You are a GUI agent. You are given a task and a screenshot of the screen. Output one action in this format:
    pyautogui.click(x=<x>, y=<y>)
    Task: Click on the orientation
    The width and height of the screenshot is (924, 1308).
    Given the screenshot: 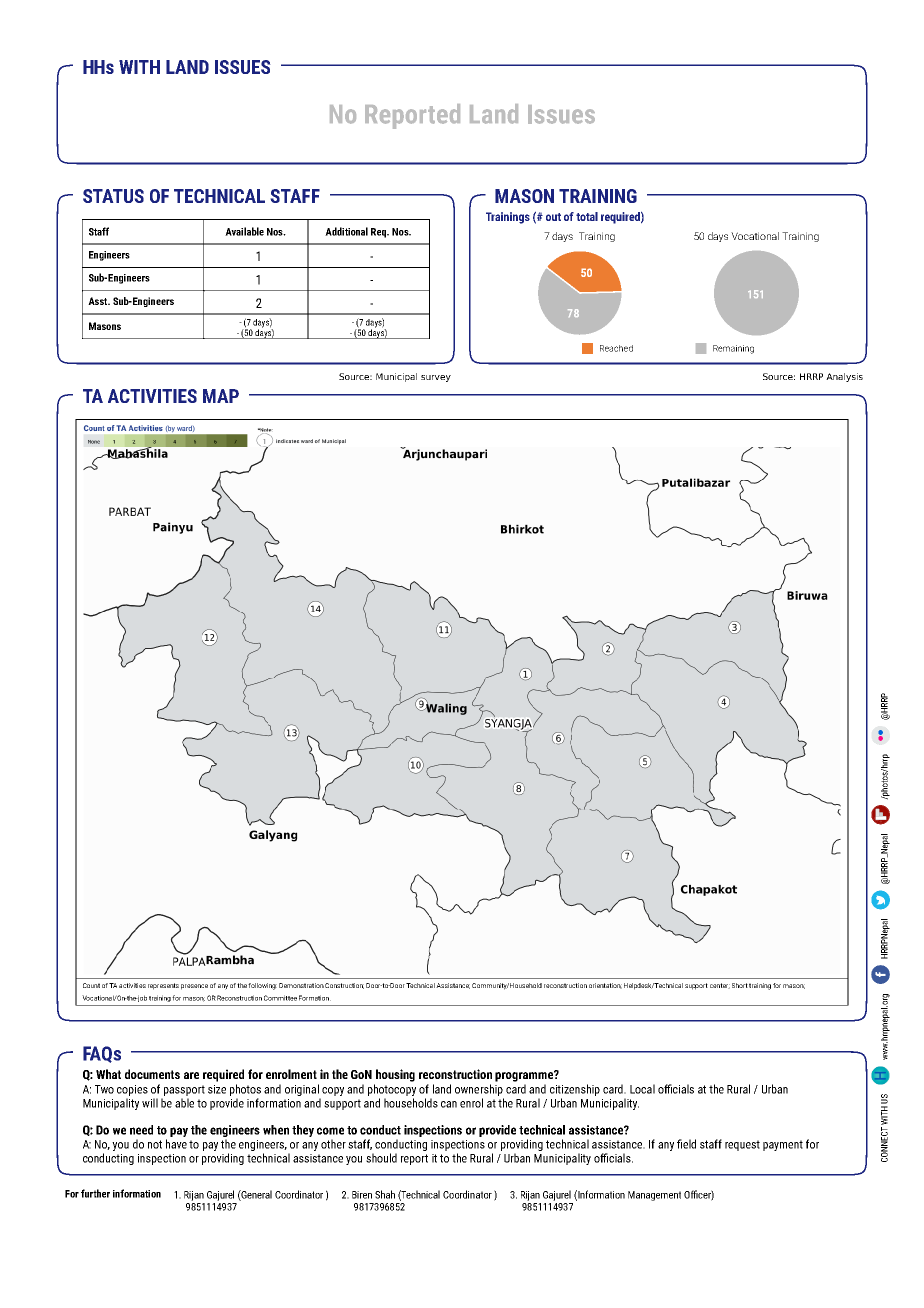 What is the action you would take?
    pyautogui.click(x=605, y=986)
